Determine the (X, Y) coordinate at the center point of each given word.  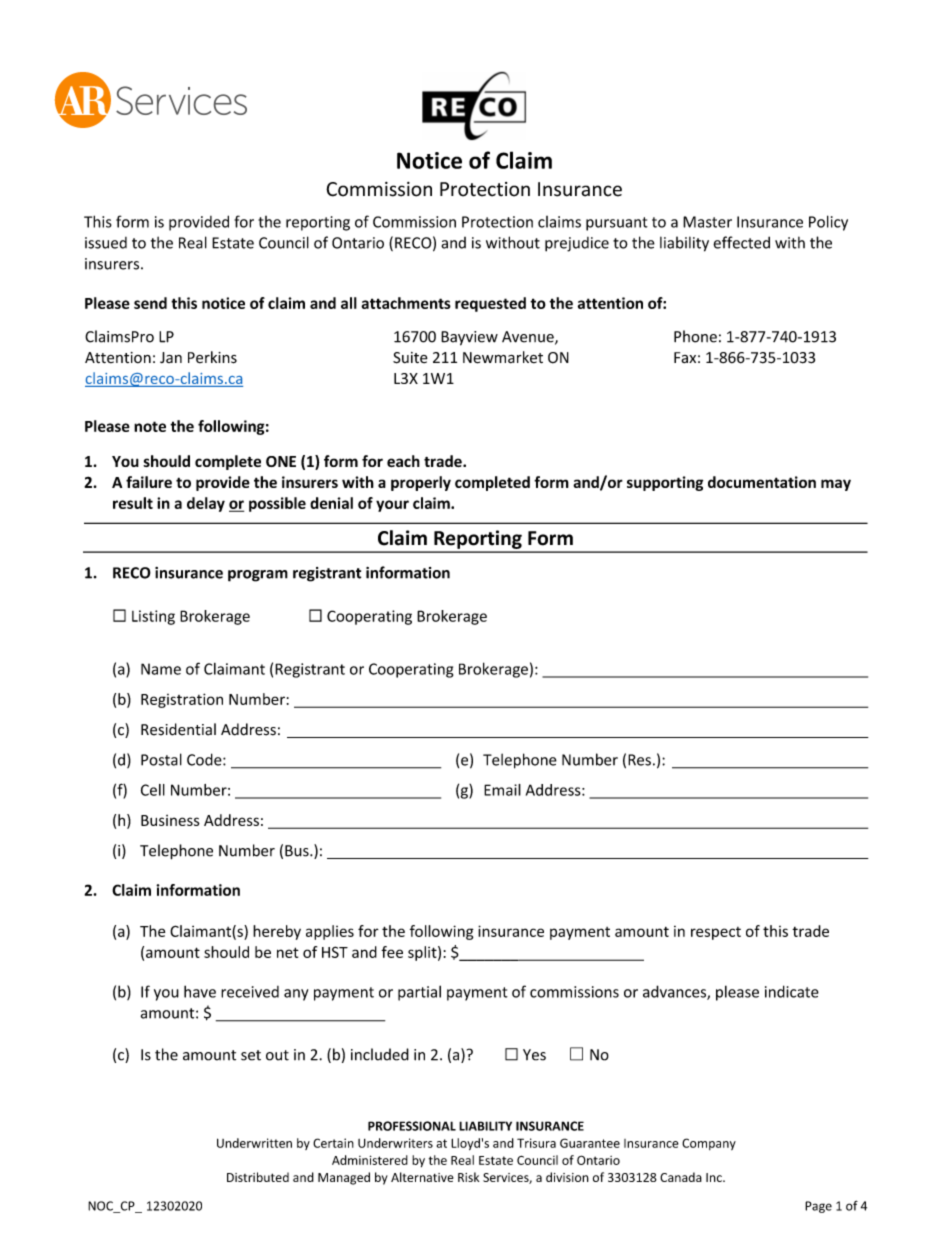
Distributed (258, 1177)
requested (490, 304)
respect (716, 933)
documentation (762, 482)
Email (502, 790)
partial (419, 993)
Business (170, 820)
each (403, 461)
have (200, 991)
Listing (153, 617)
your (392, 506)
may (836, 485)
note (150, 426)
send (150, 303)
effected (741, 242)
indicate (792, 991)
